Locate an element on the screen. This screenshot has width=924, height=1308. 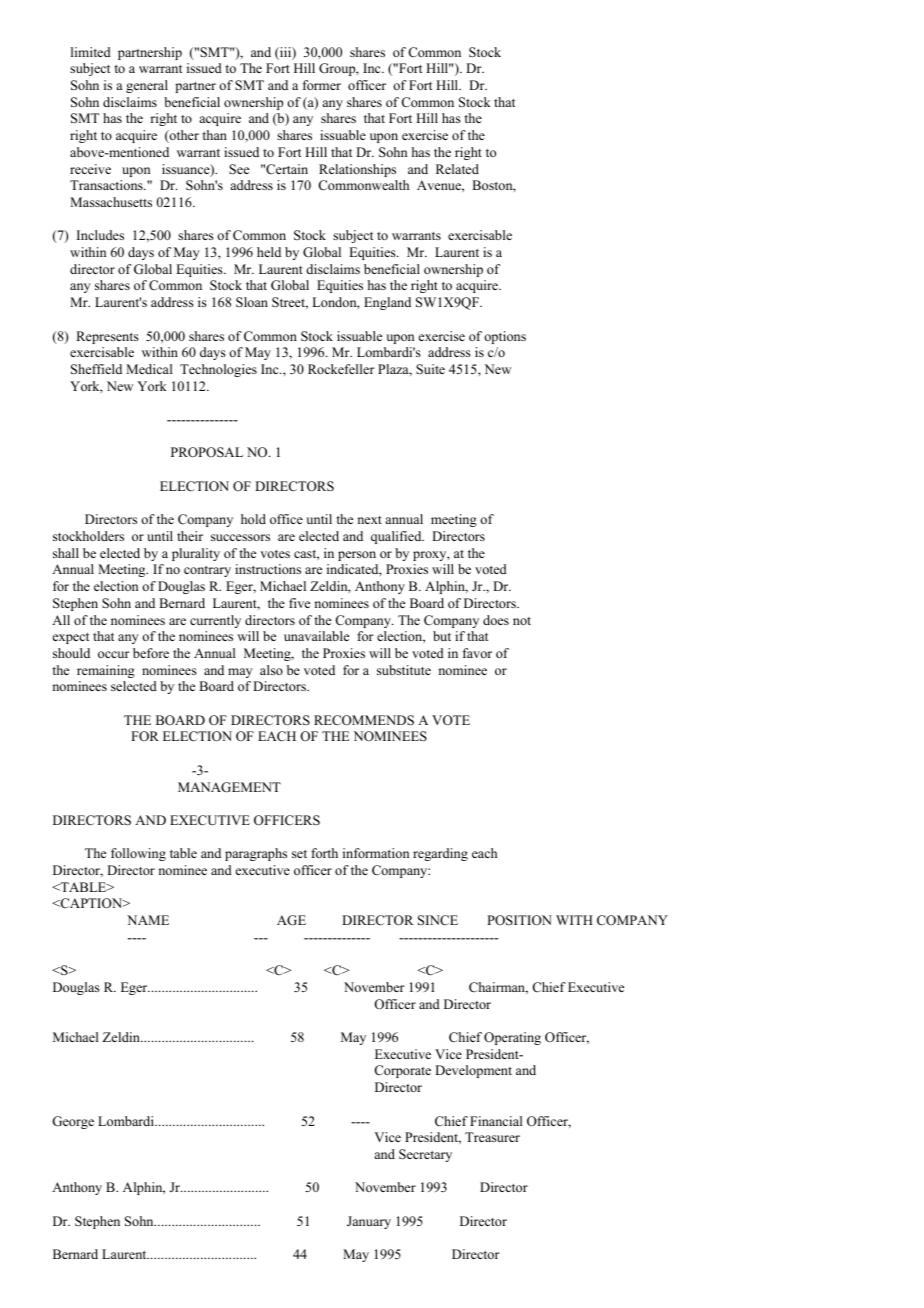
Related is located at coordinates (457, 169).
